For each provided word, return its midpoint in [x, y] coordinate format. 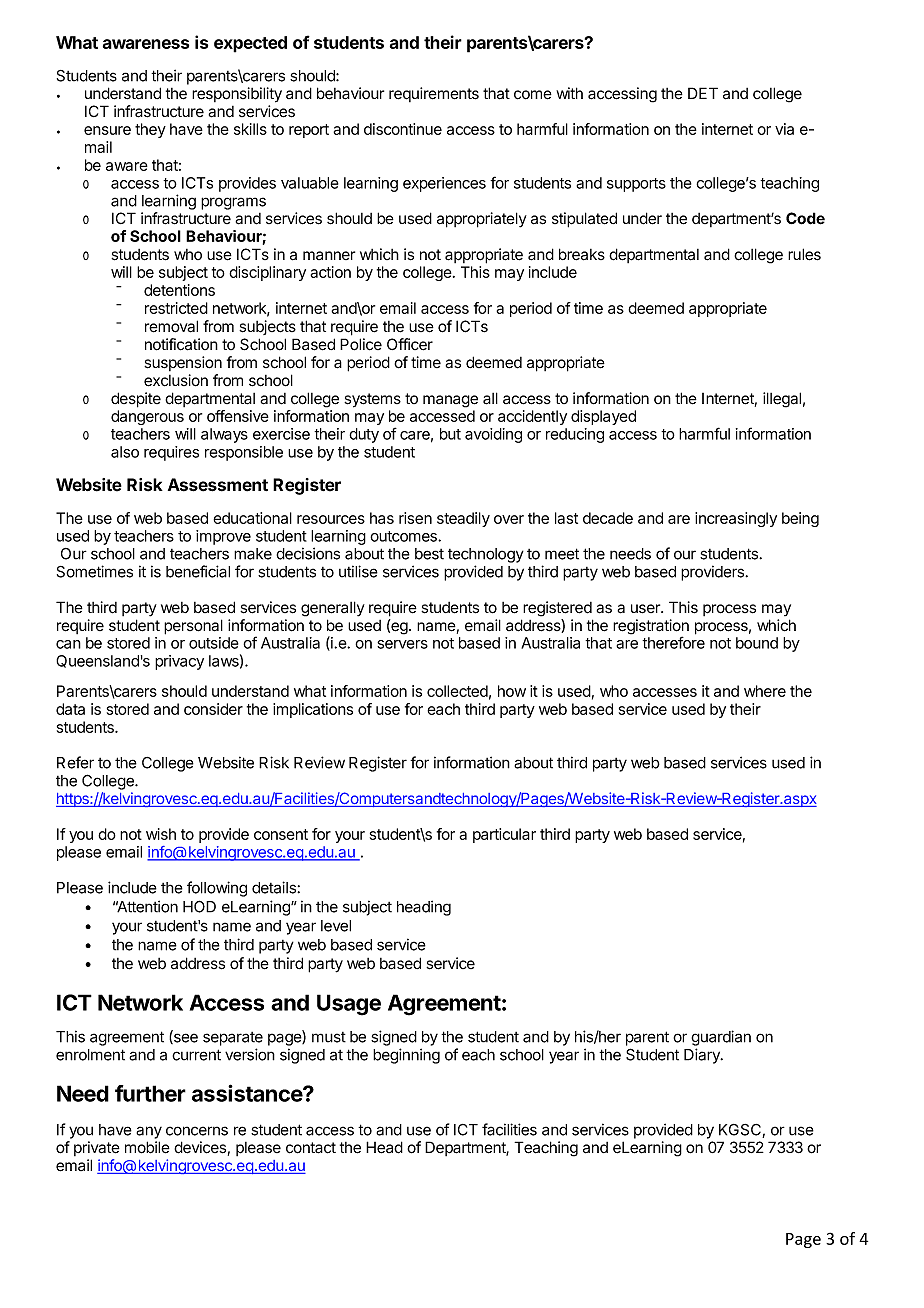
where [765, 691]
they [150, 130]
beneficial [198, 571]
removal [171, 326]
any [149, 1132]
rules [804, 254]
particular [504, 835]
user [646, 609]
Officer [410, 344]
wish [161, 834]
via [784, 129]
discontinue [403, 129]
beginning [406, 1056]
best [429, 554]
